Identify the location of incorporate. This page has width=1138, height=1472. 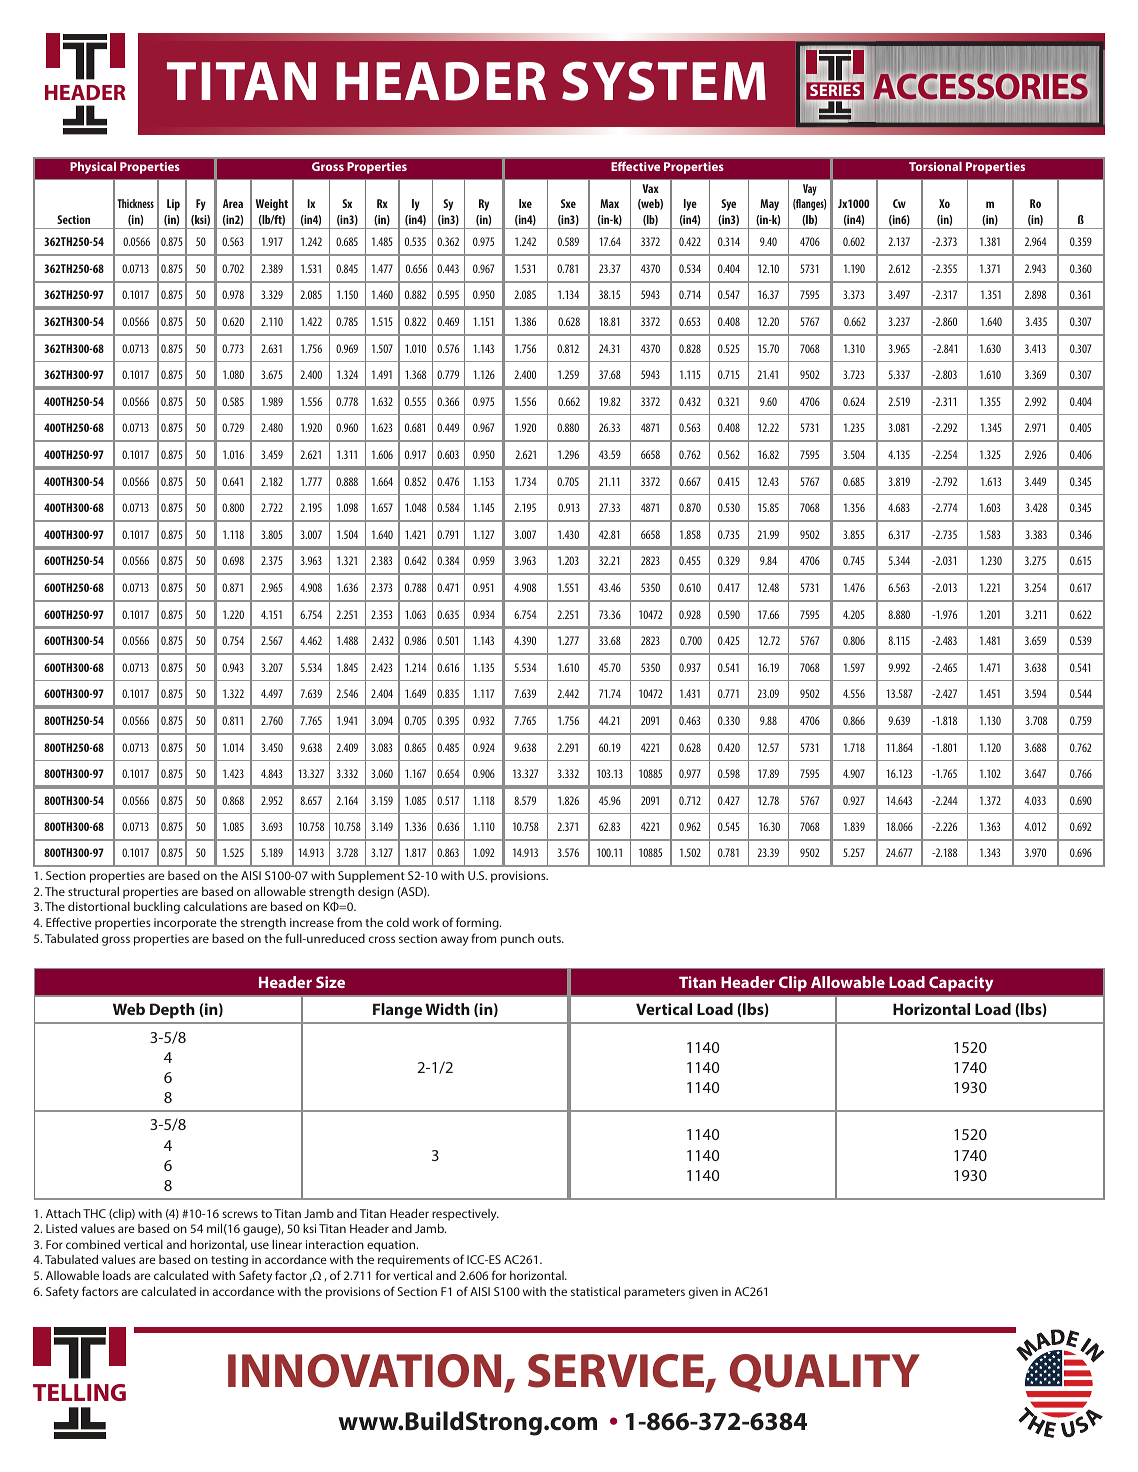
(185, 924).
